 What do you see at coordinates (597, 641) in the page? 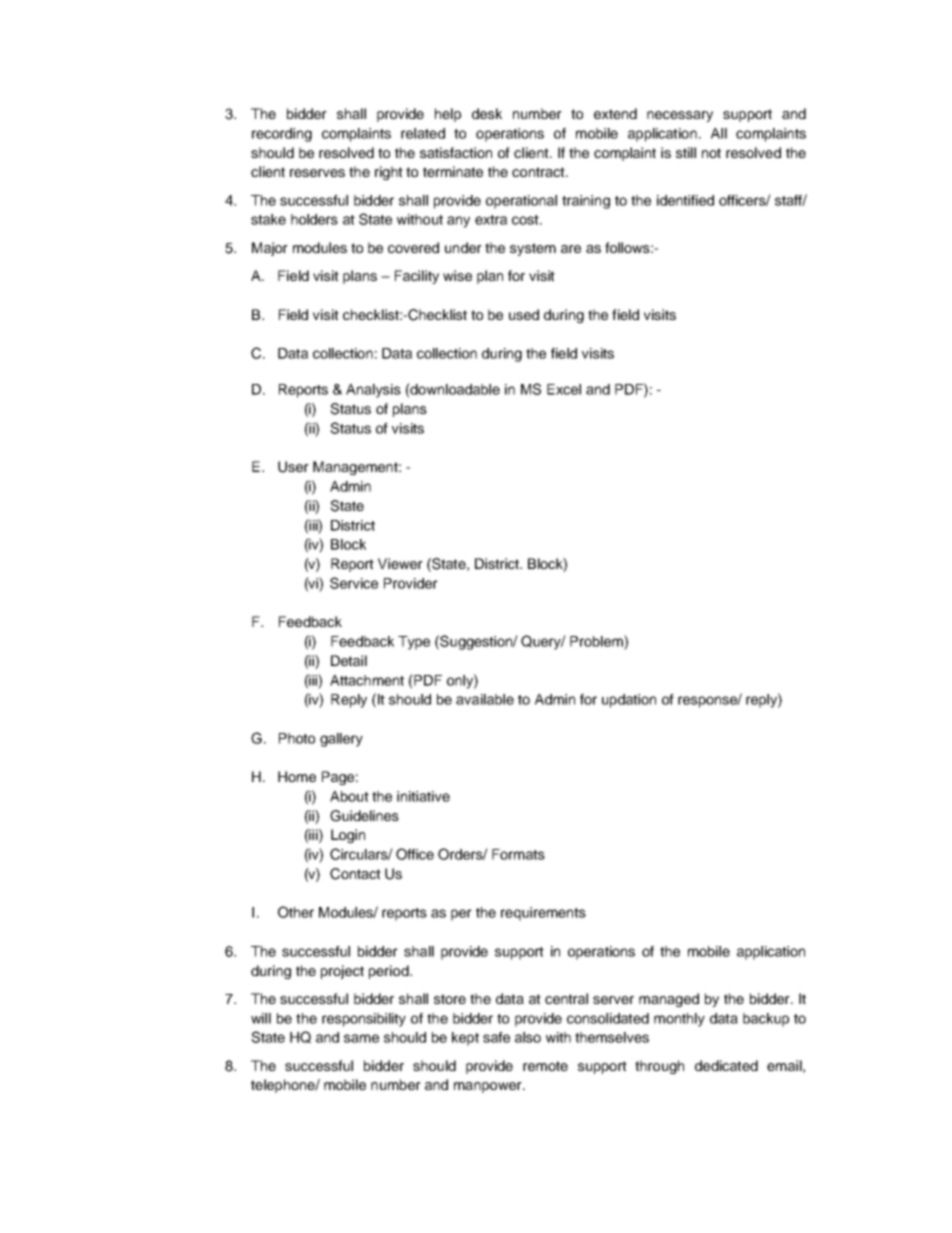
I see `Problem` at bounding box center [597, 641].
